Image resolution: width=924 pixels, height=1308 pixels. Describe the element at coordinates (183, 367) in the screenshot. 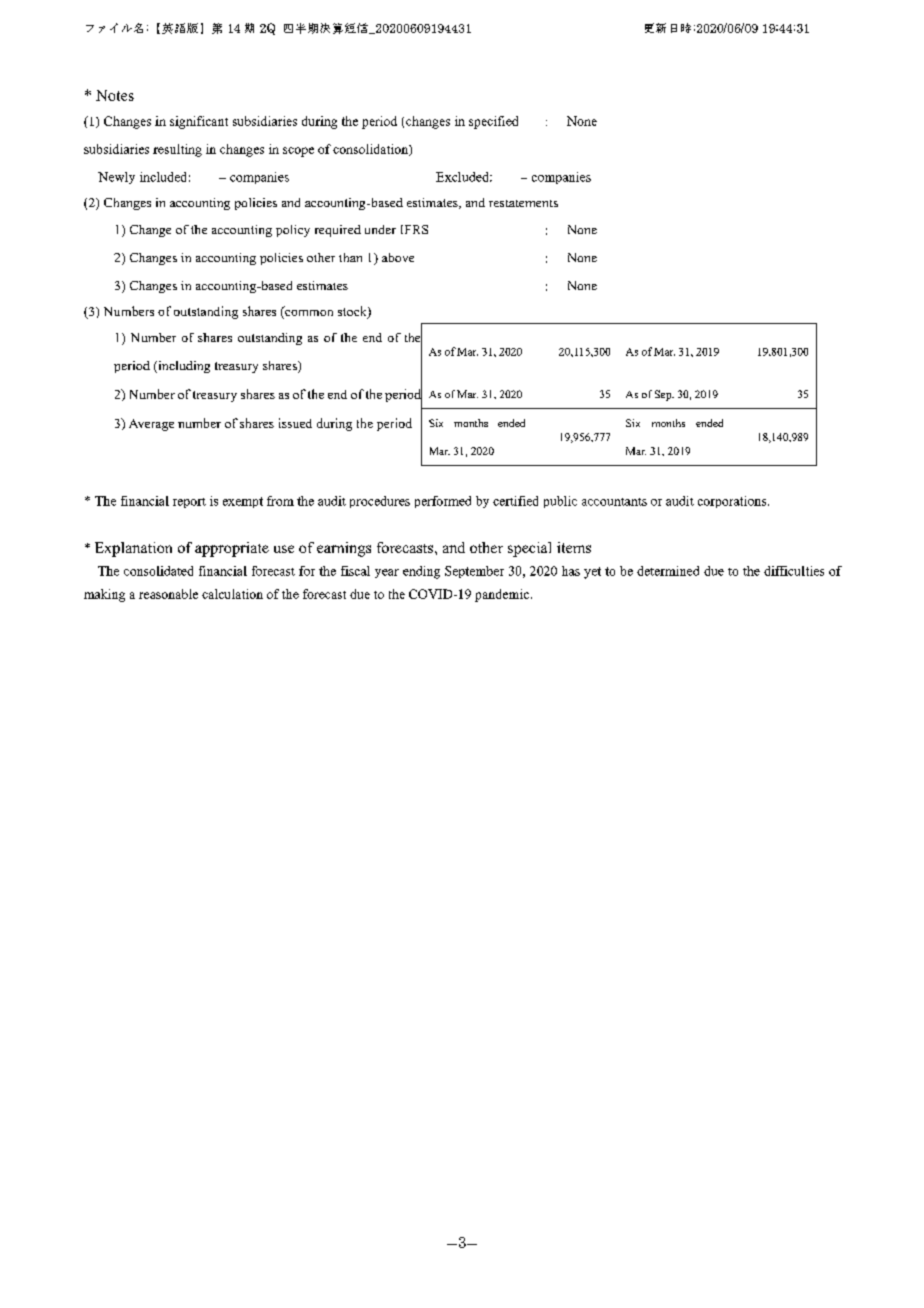

I see `including` at that location.
